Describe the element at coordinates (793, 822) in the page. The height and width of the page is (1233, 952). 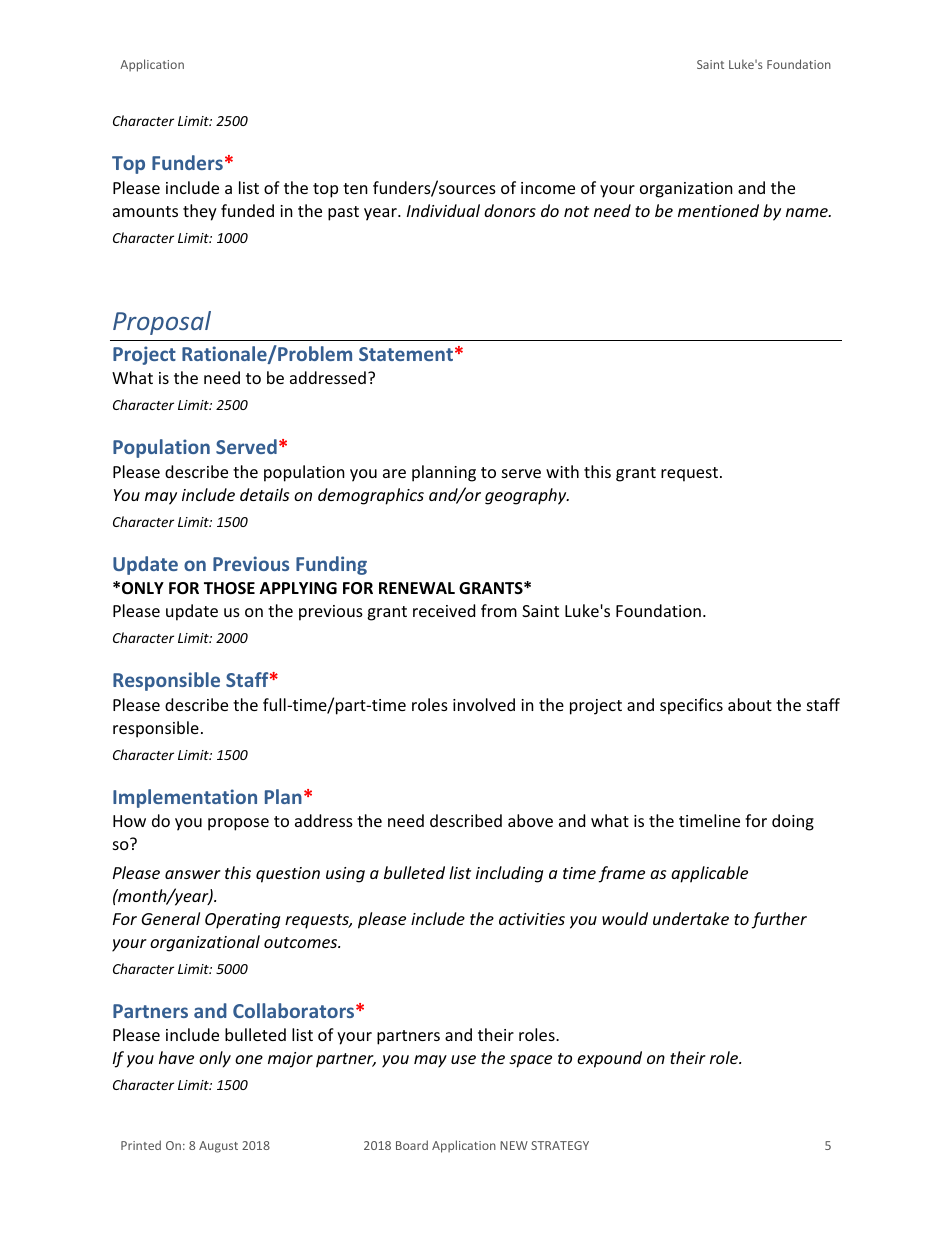
I see `doing` at that location.
